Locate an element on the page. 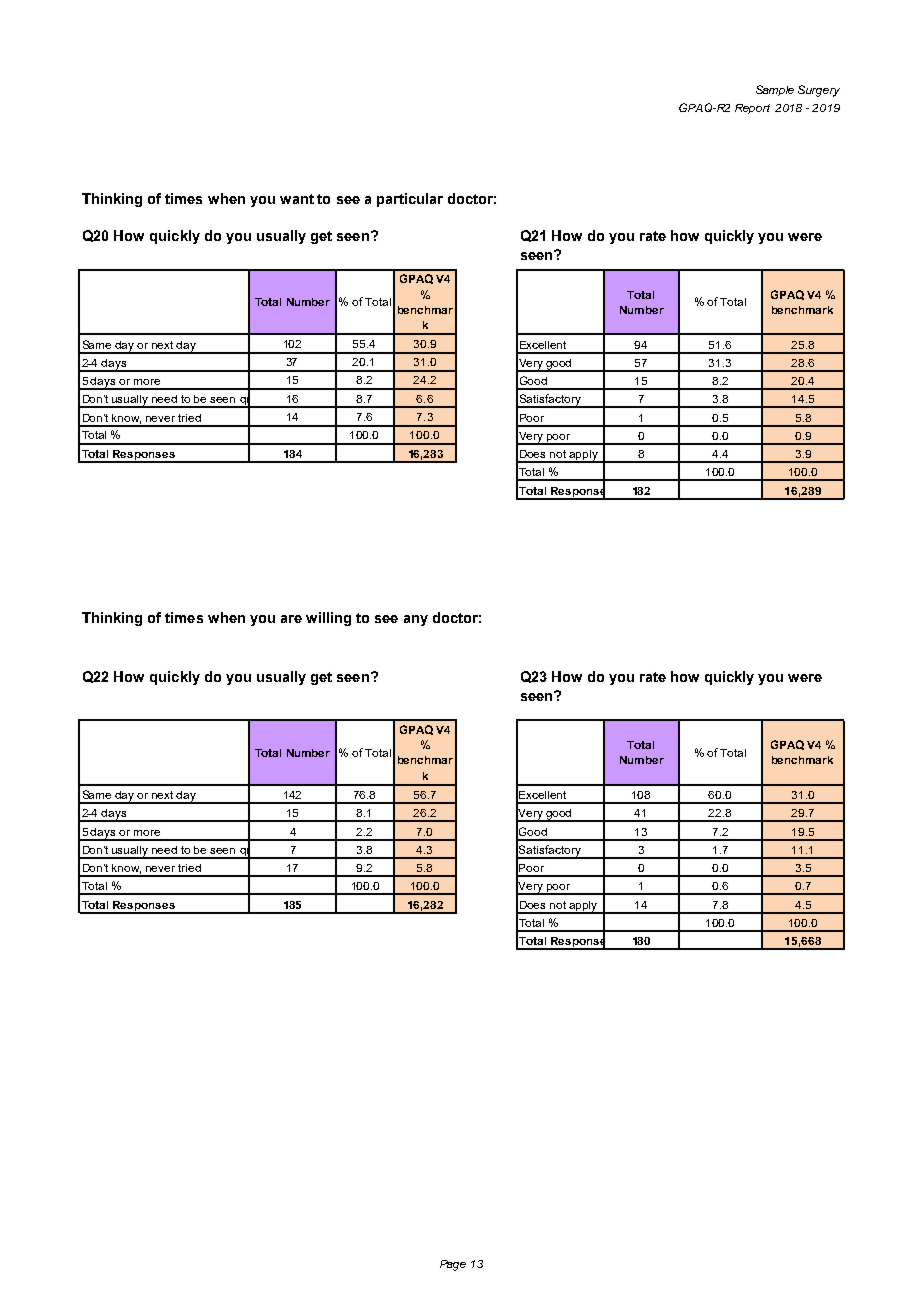 The image size is (924, 1308). Surgery is located at coordinates (819, 91).
